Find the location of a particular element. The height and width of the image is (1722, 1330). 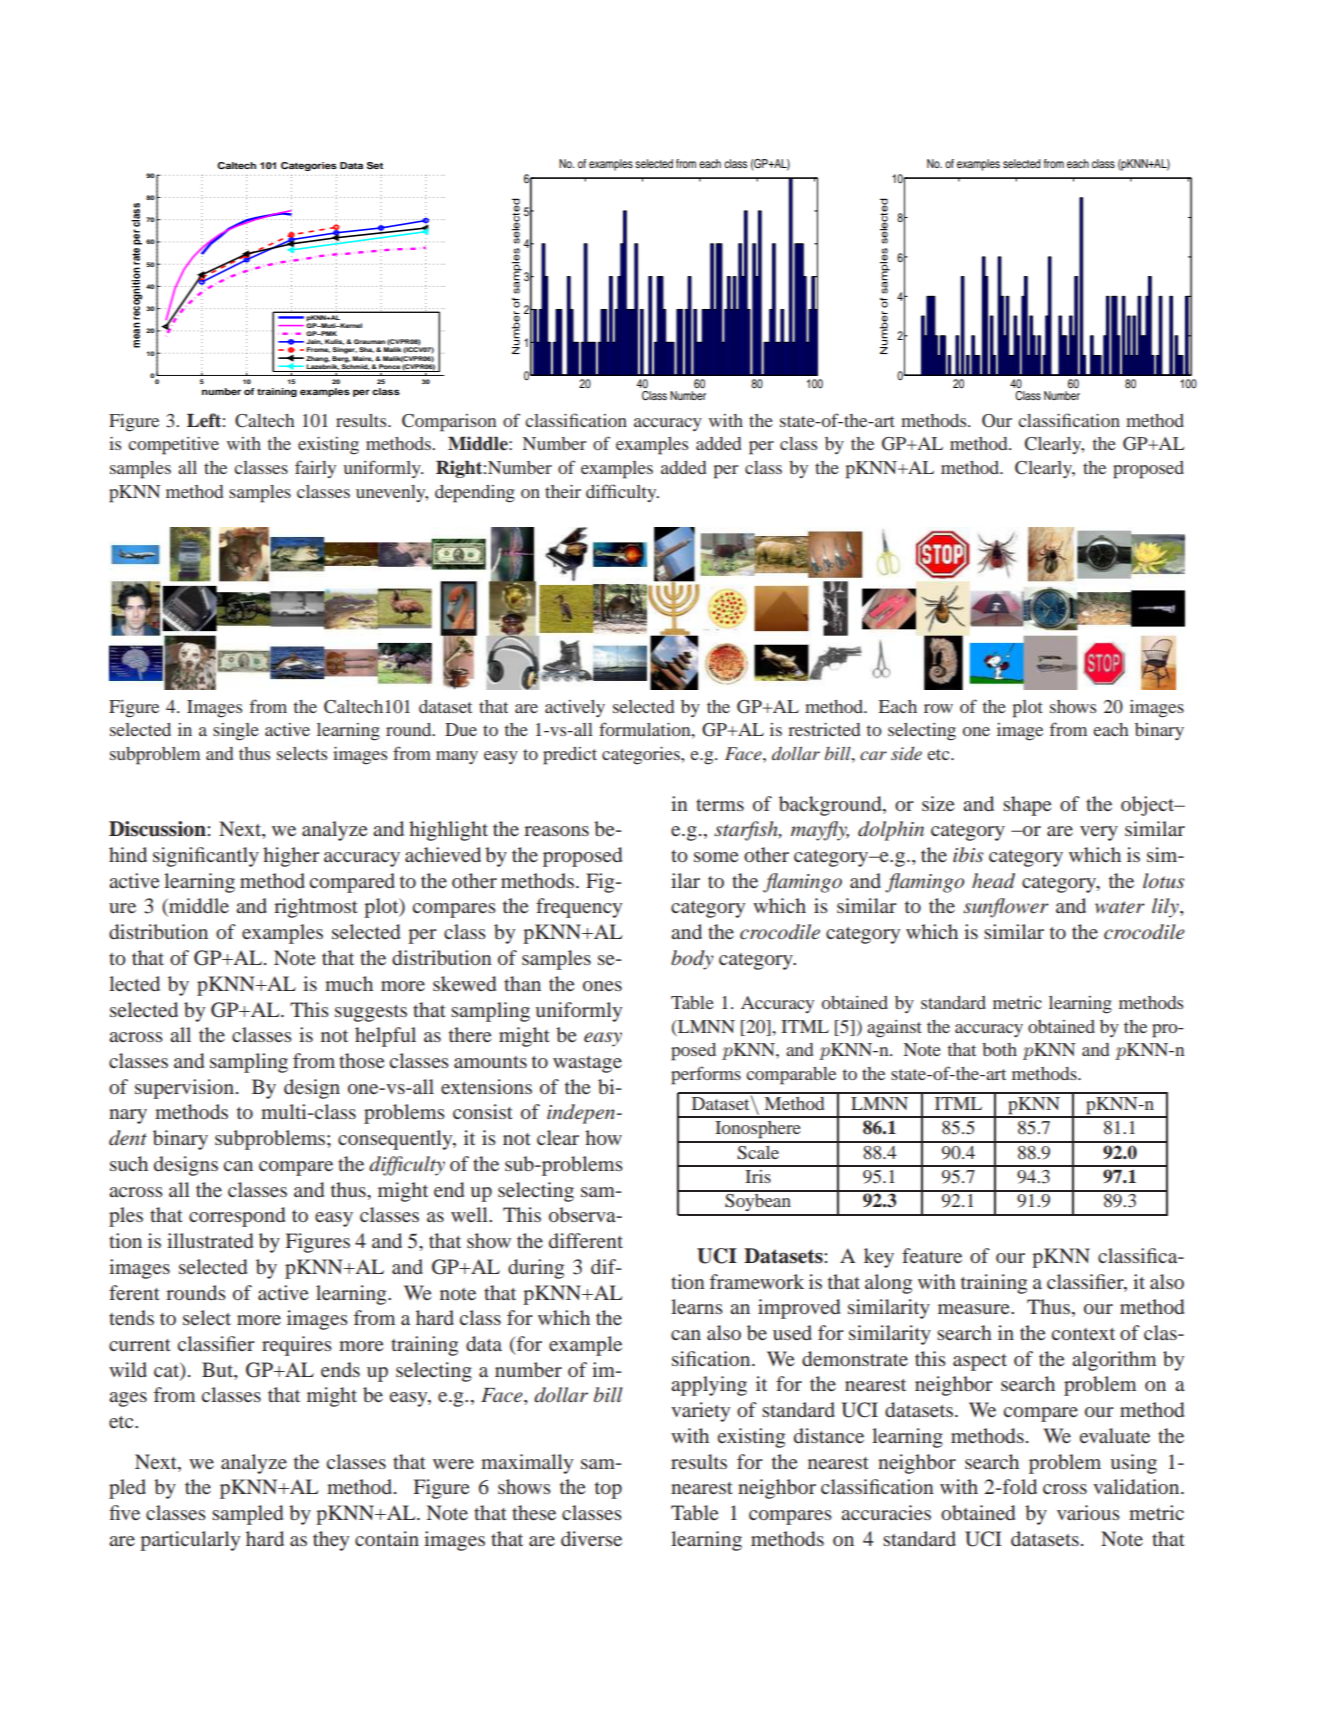

their is located at coordinates (563, 491).
